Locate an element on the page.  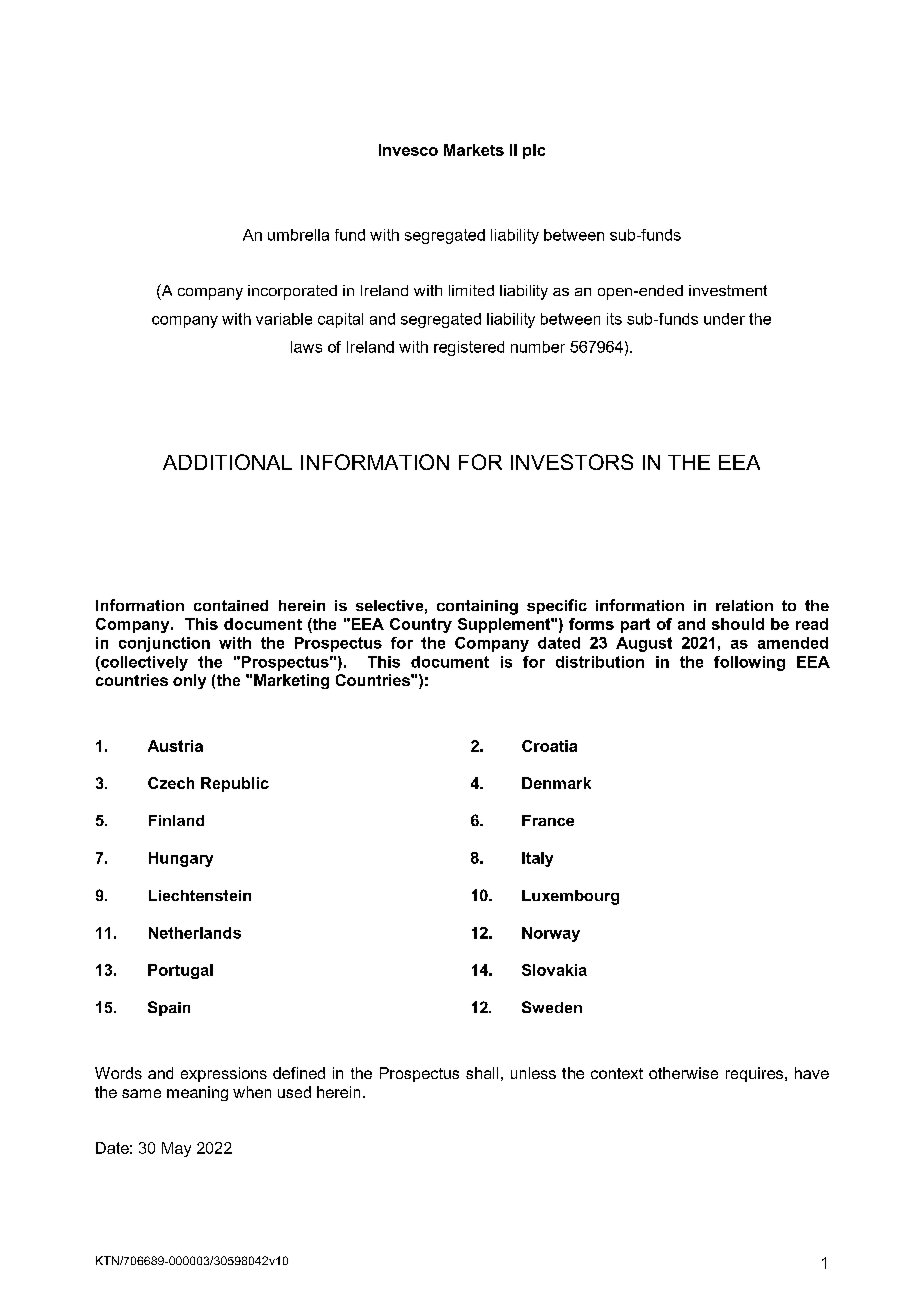
incorporated is located at coordinates (292, 292).
